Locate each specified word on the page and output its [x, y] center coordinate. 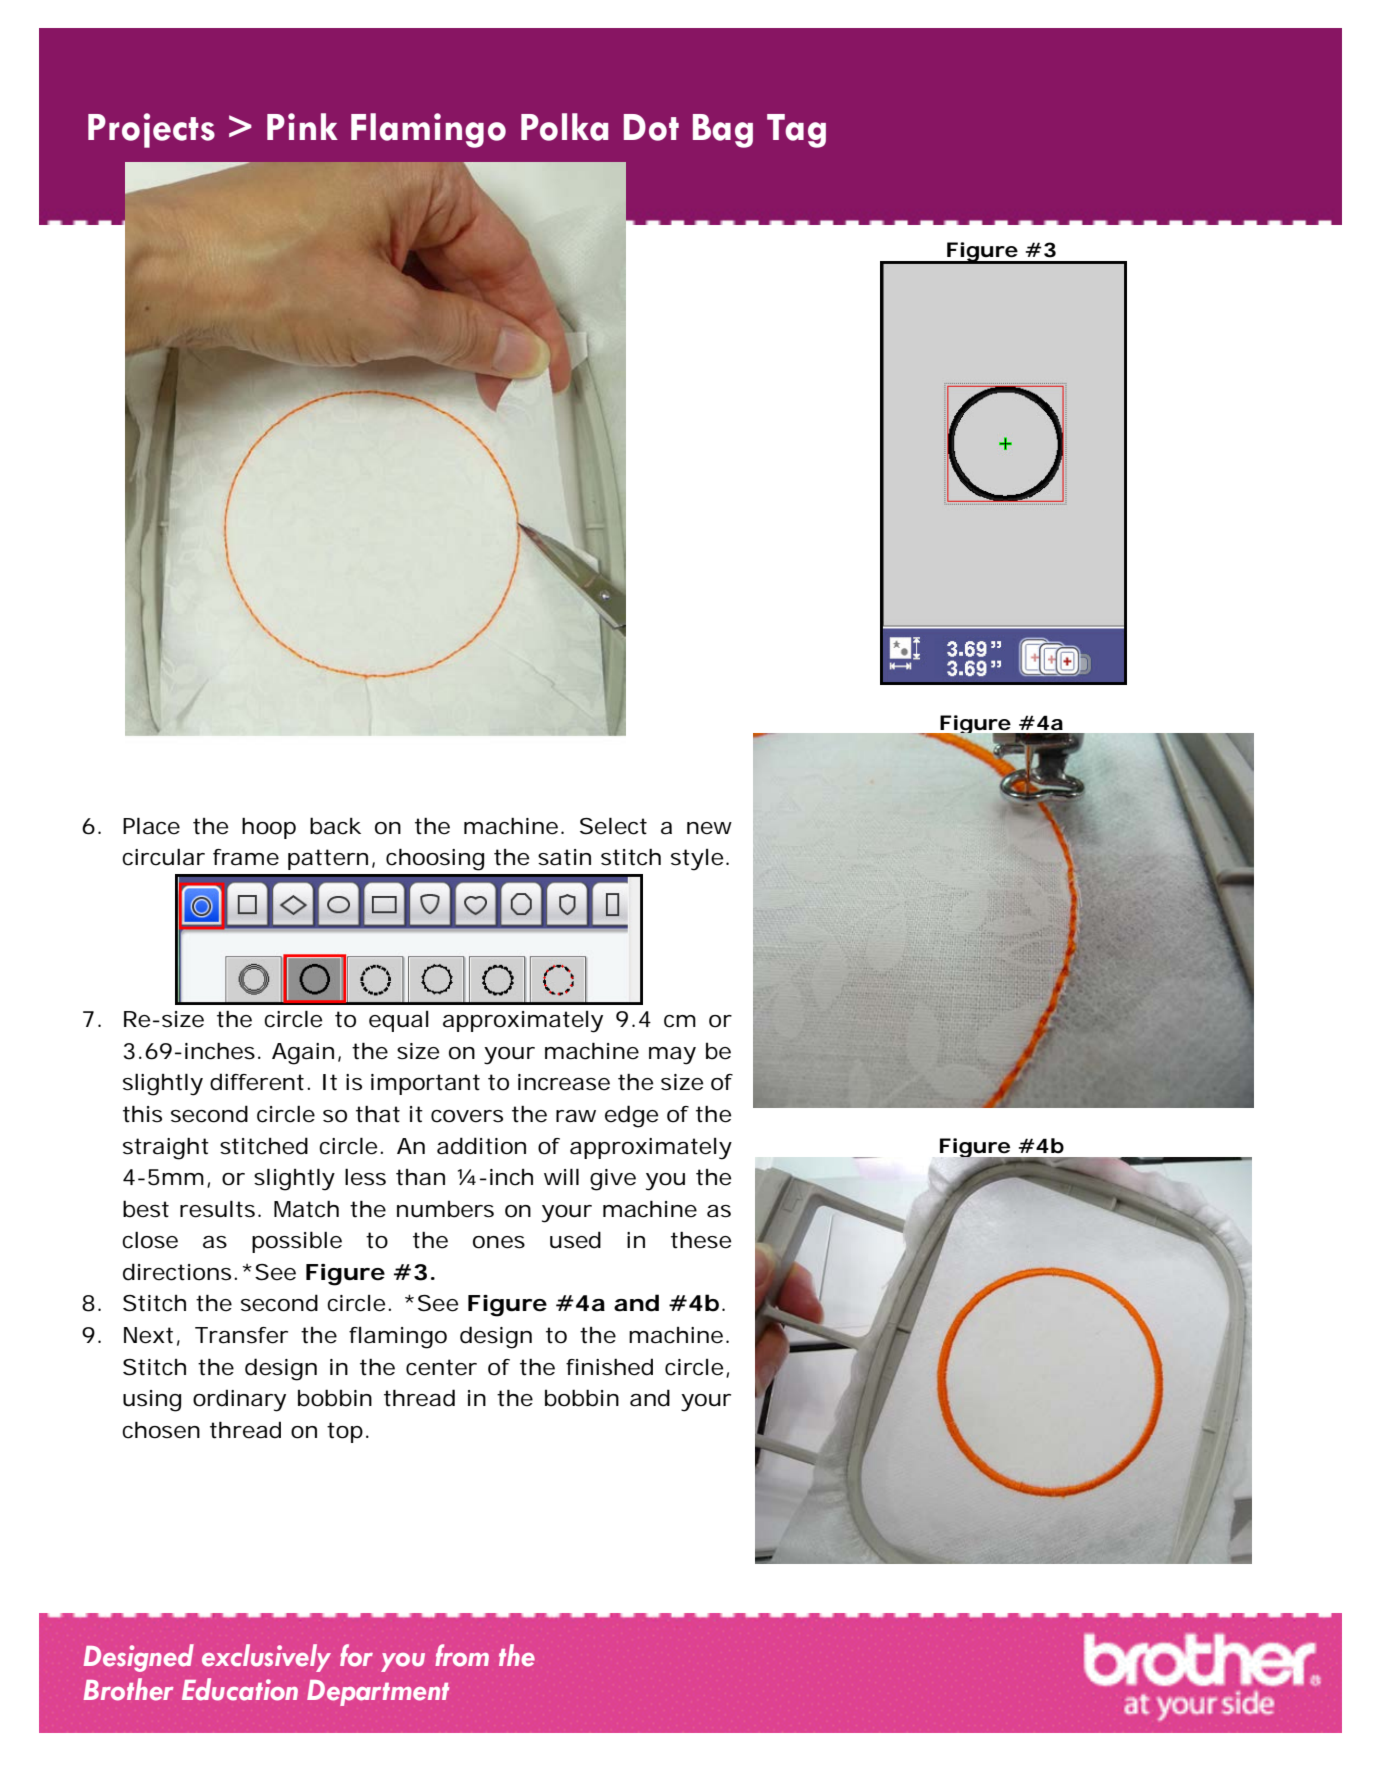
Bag [723, 131]
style [697, 860]
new [709, 828]
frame [246, 857]
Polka [564, 127]
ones [499, 1242]
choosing [435, 859]
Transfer [241, 1335]
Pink [302, 126]
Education [240, 1689]
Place [151, 826]
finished [609, 1367]
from [462, 1655]
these [701, 1240]
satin [564, 857]
